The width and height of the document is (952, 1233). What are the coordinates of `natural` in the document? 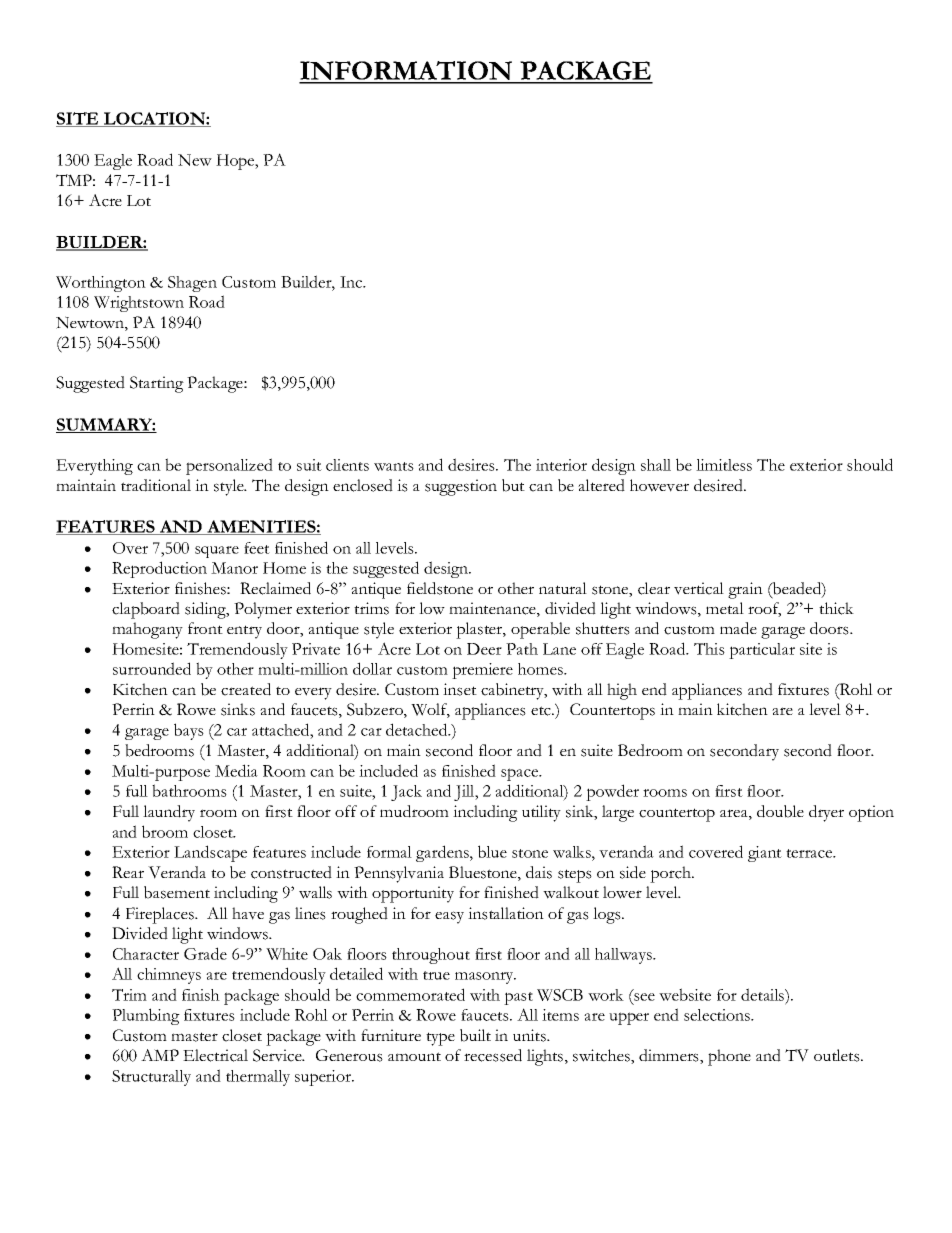 It's located at (563, 588).
